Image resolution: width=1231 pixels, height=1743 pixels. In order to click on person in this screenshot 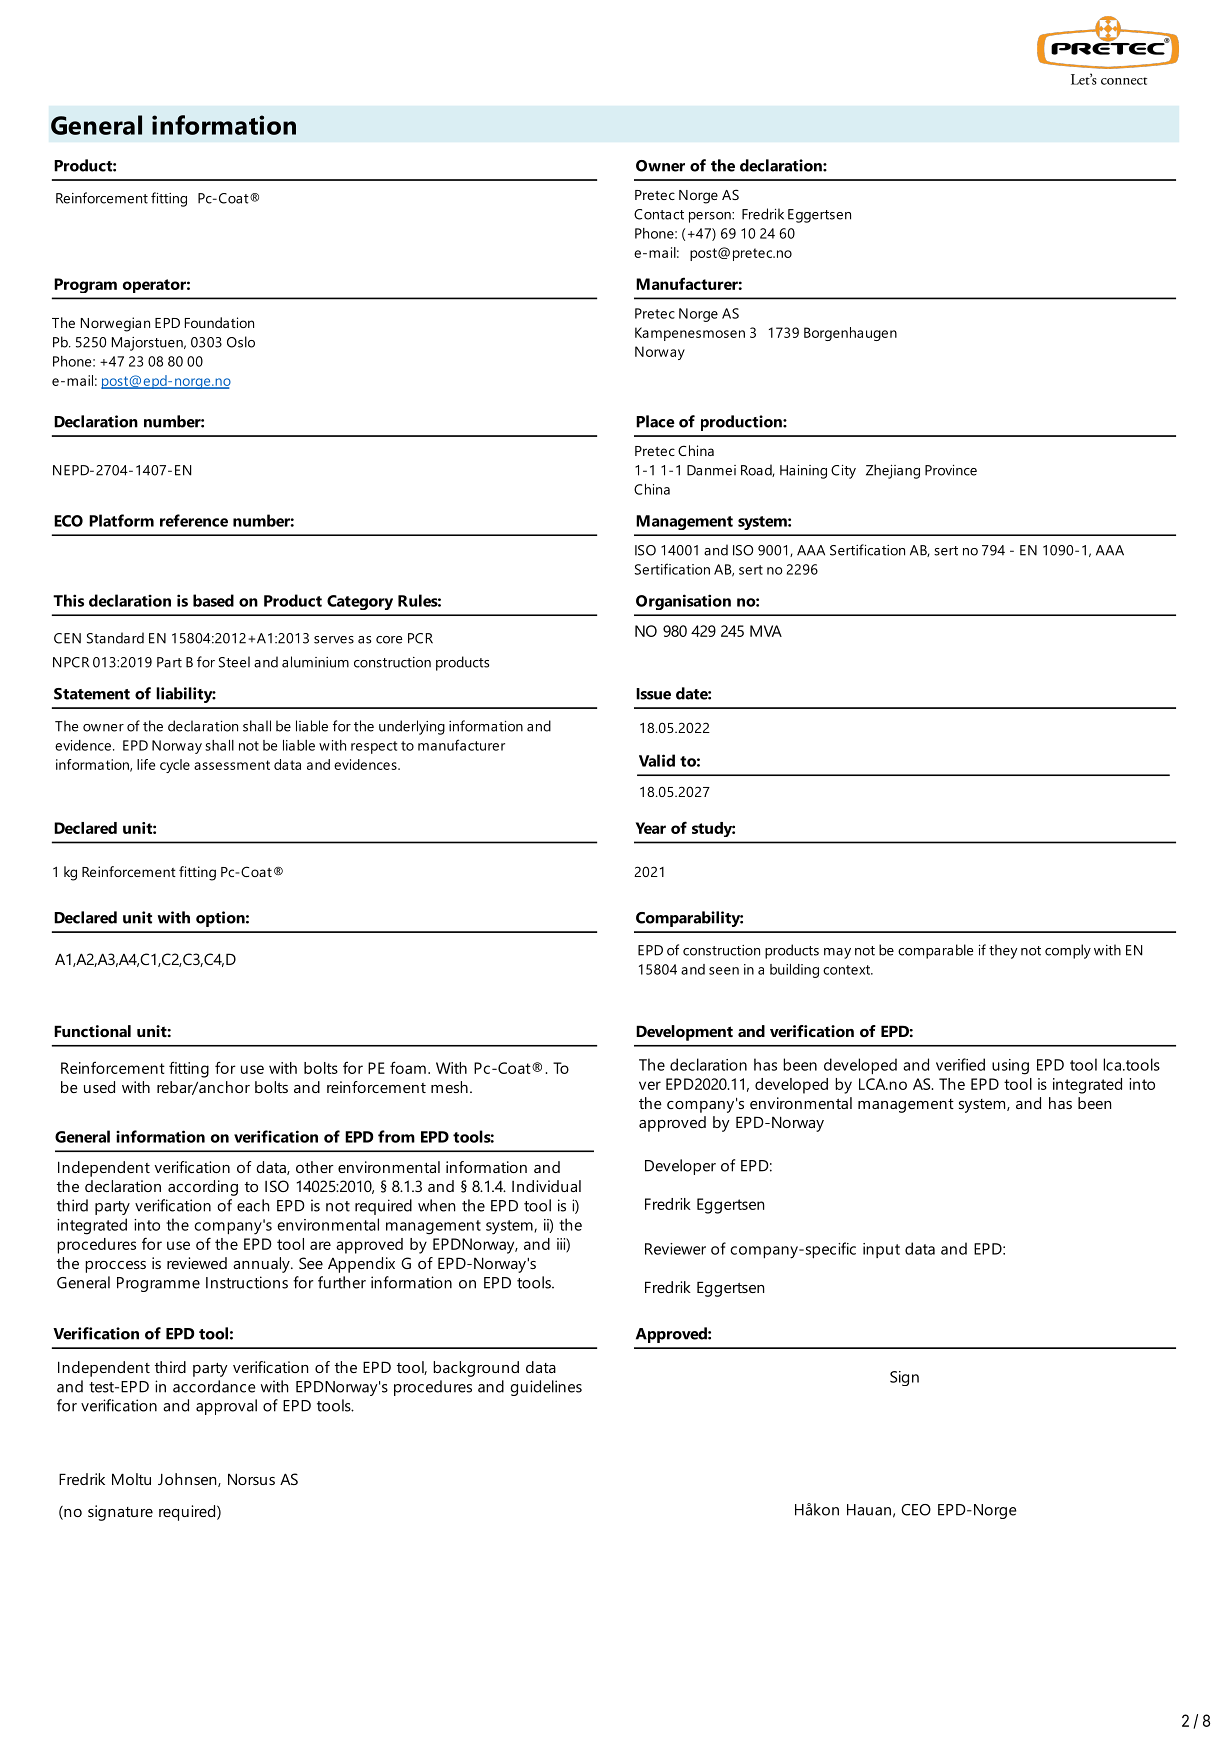, I will do `click(711, 217)`.
